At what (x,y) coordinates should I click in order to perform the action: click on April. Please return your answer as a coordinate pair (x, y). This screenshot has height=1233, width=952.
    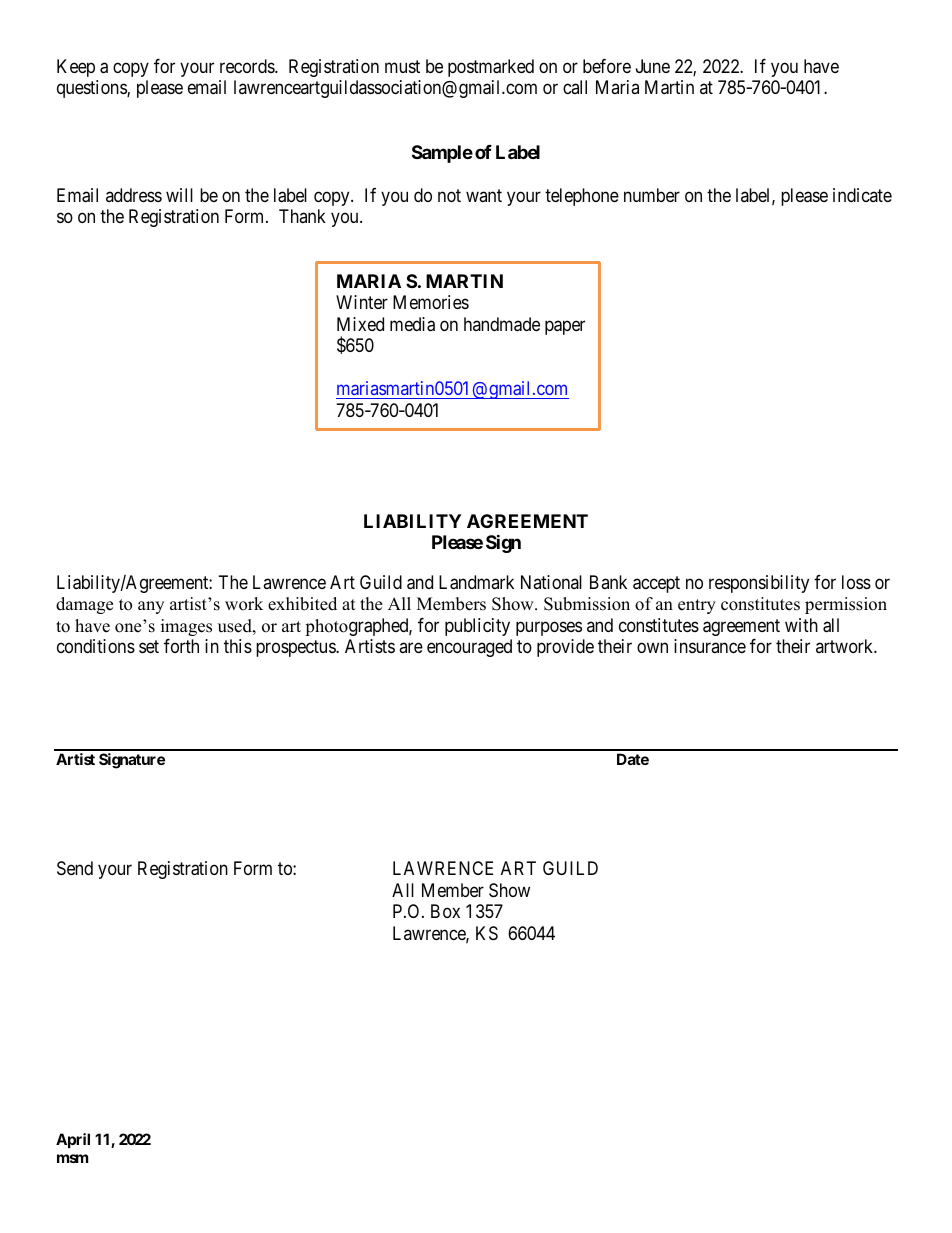
    Looking at the image, I should click on (73, 1140).
